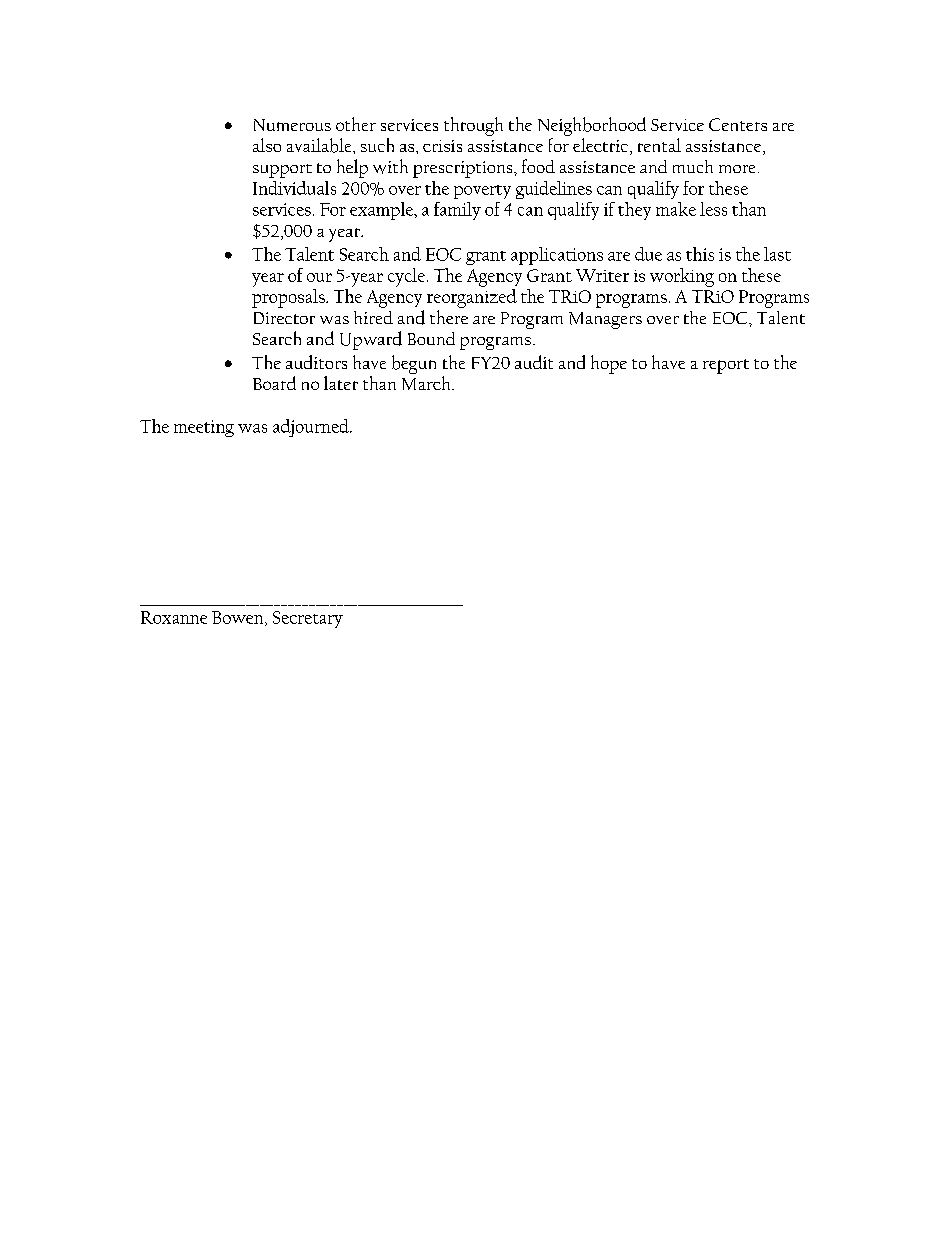  What do you see at coordinates (473, 126) in the image?
I see `through` at bounding box center [473, 126].
